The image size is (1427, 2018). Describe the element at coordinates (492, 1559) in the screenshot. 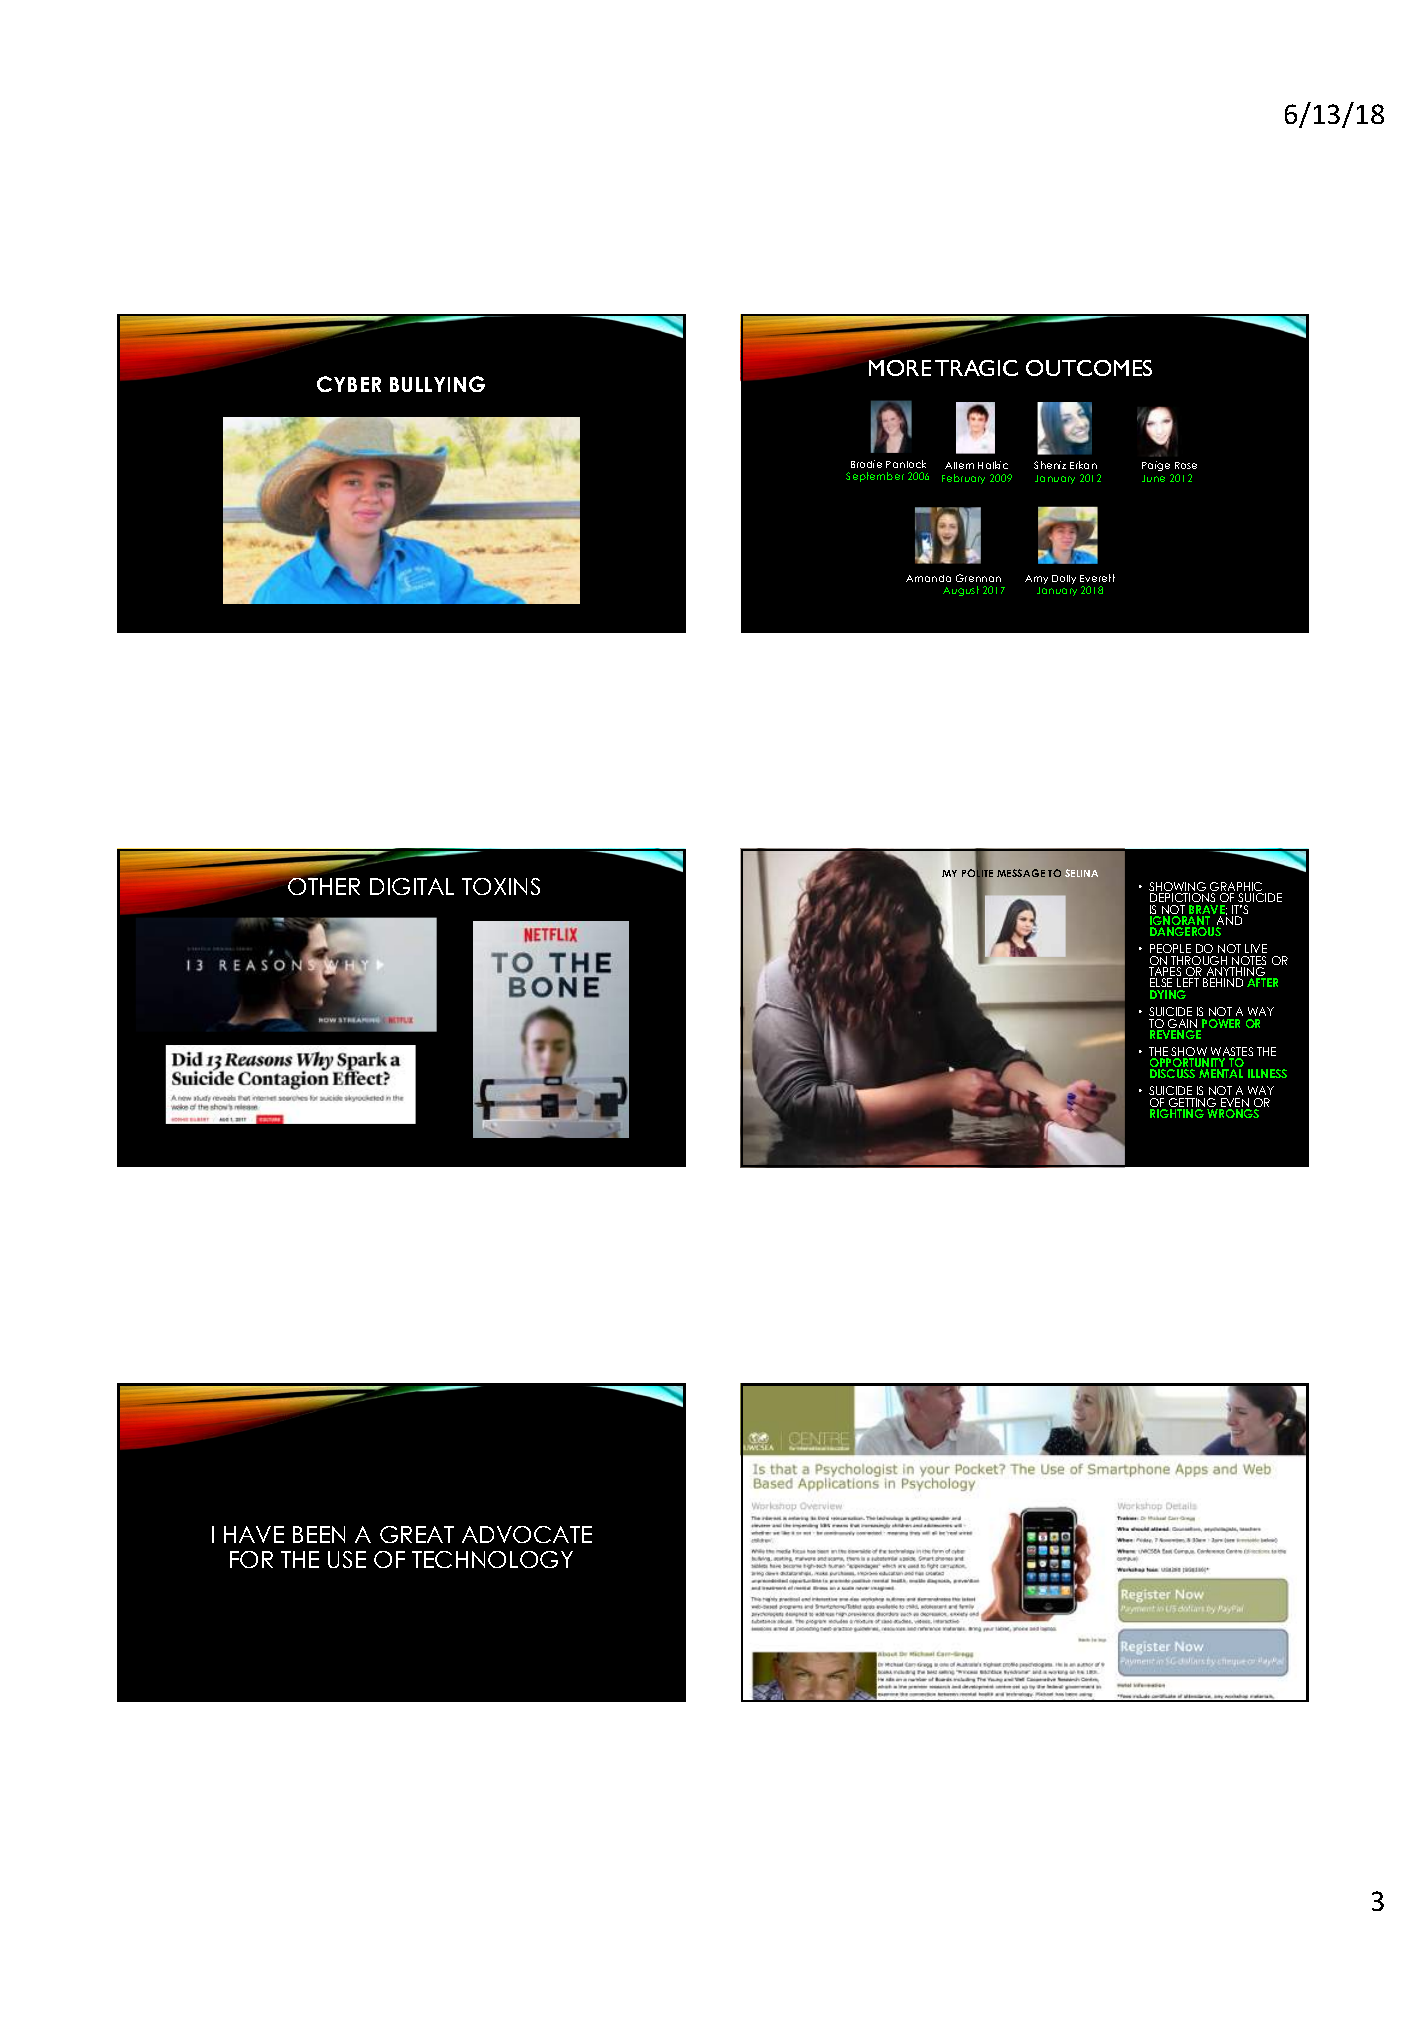

I see `TECHNOLOGY` at that location.
